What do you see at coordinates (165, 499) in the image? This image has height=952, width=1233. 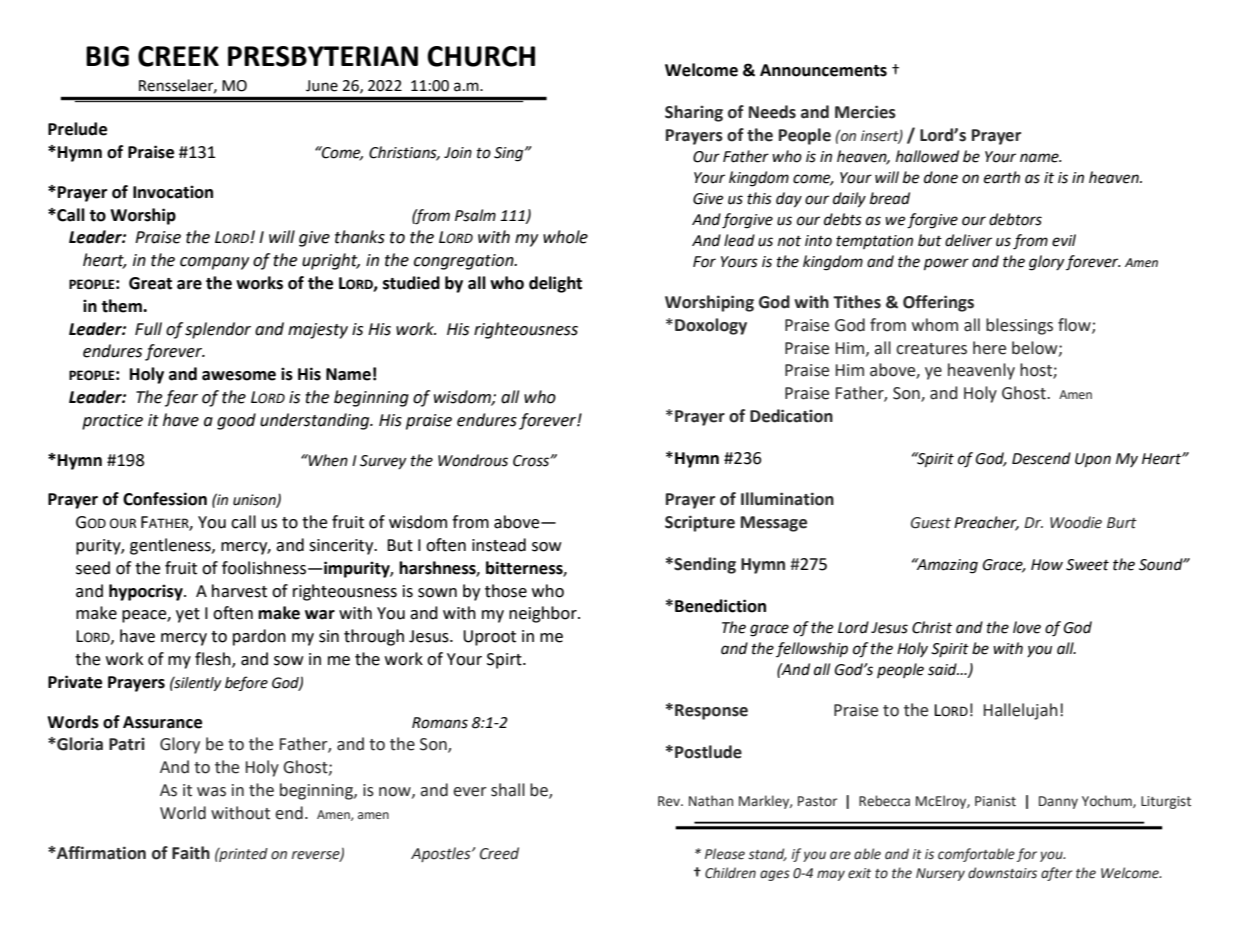 I see `Confession` at bounding box center [165, 499].
